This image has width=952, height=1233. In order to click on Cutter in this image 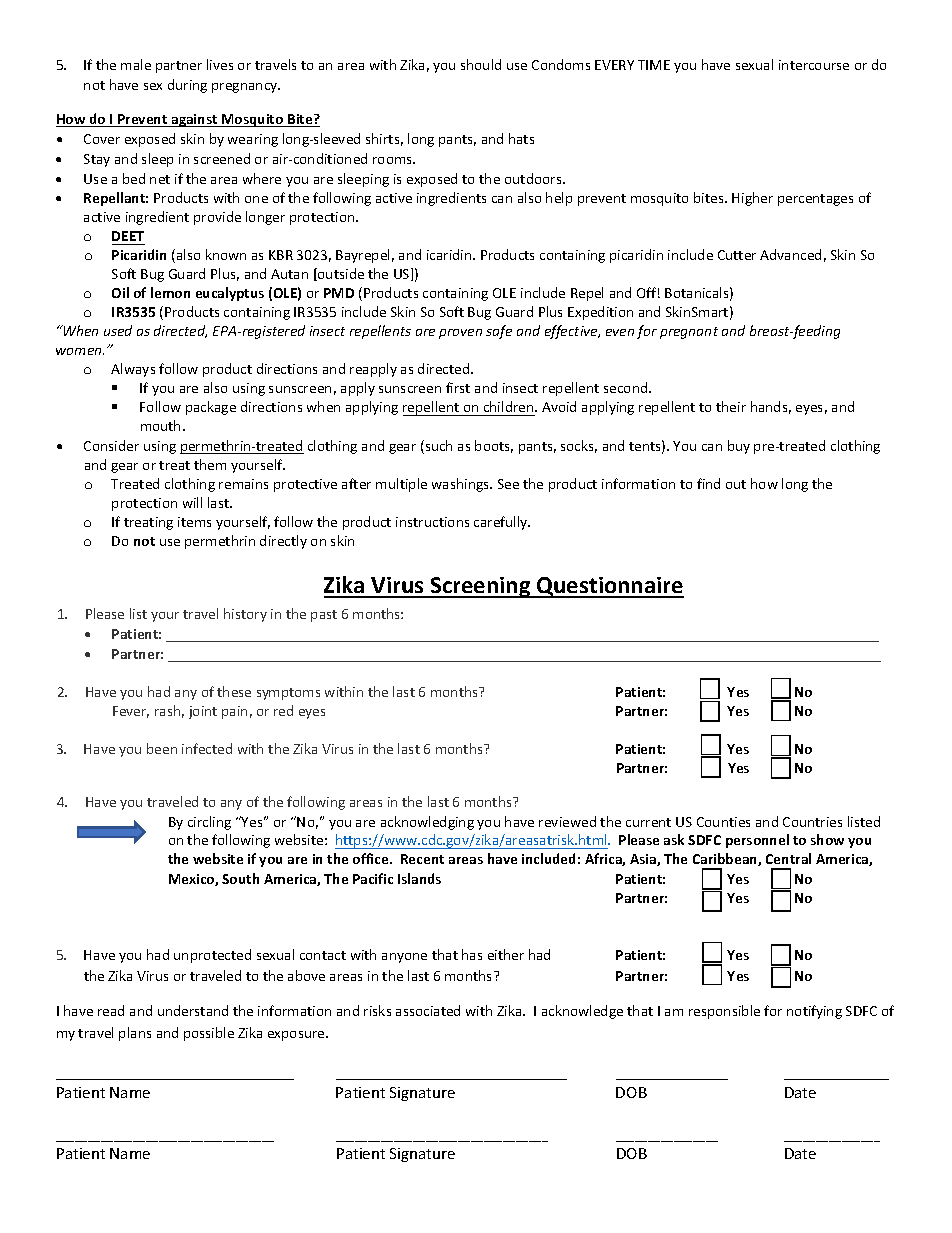, I will do `click(737, 255)`.
